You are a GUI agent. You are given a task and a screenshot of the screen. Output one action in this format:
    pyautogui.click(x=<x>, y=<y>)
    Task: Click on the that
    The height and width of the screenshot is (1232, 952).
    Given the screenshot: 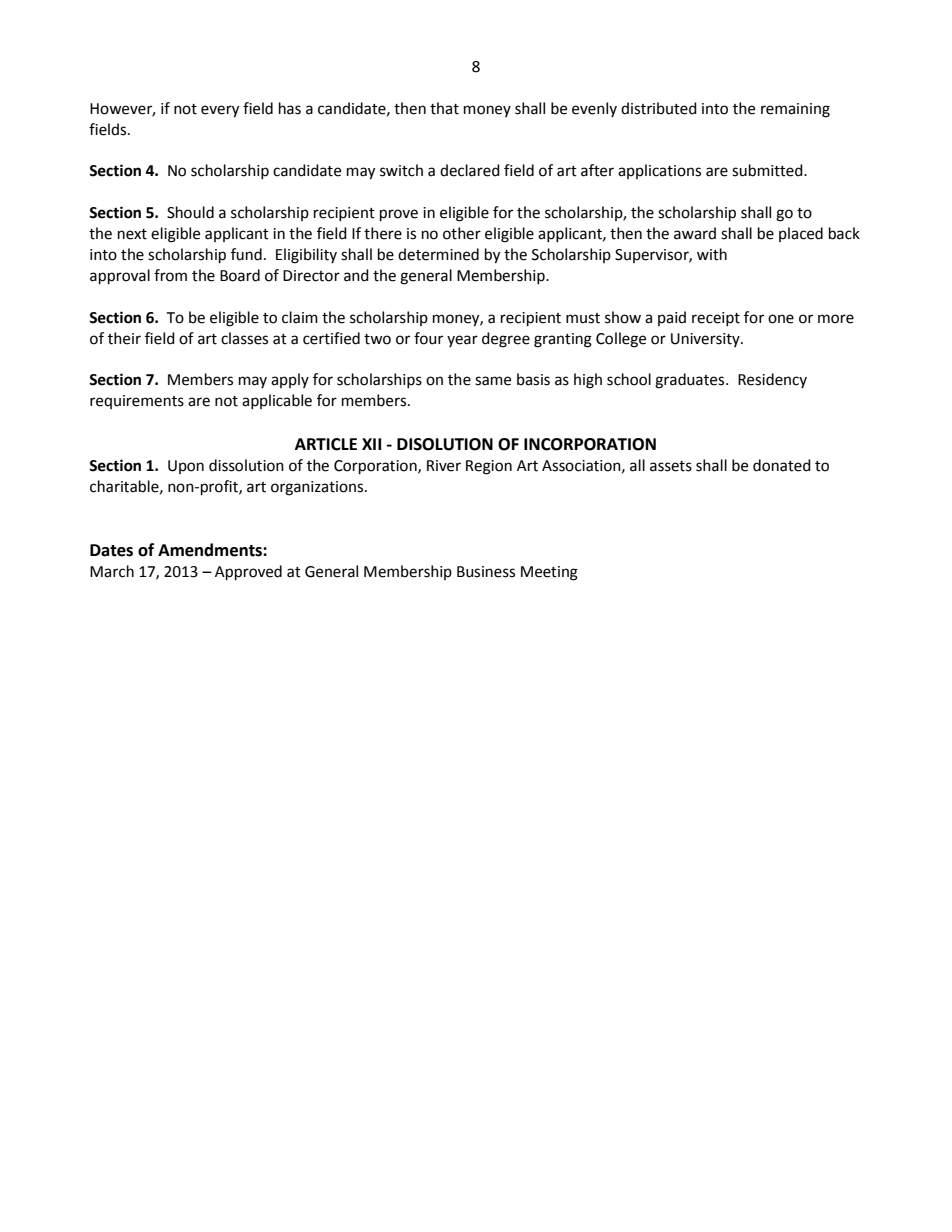 What is the action you would take?
    pyautogui.click(x=444, y=108)
